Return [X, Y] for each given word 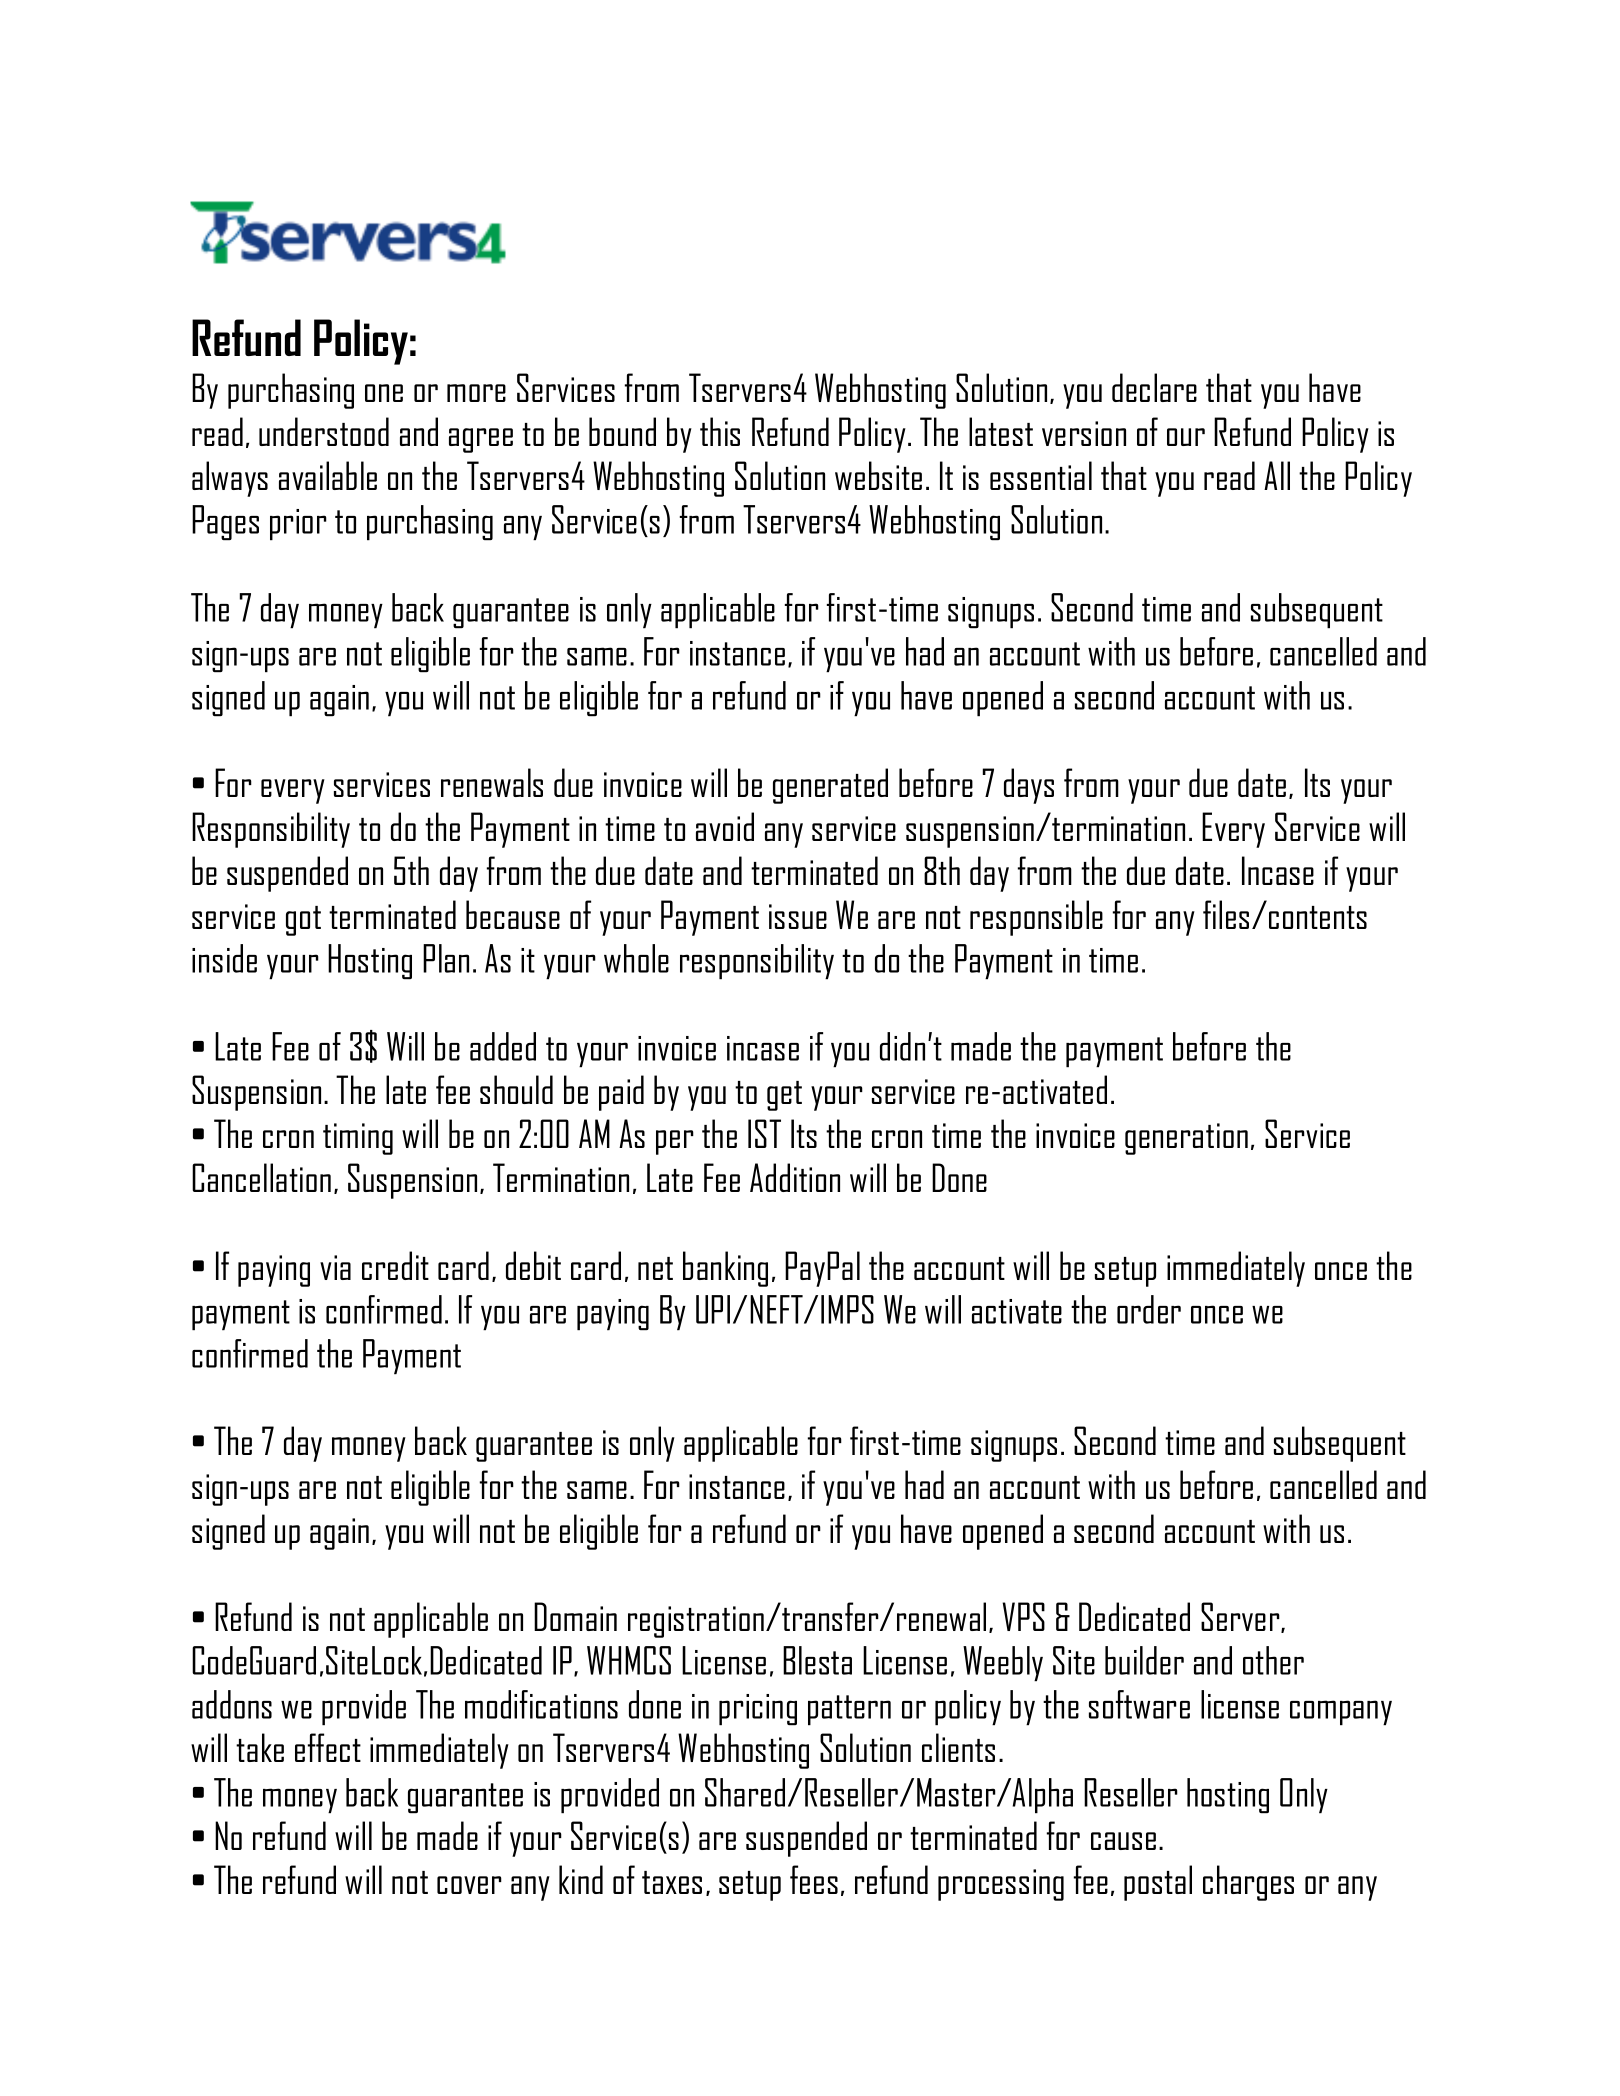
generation [1186, 1139]
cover [469, 1885]
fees [814, 1879]
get [784, 1096]
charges [1248, 1883]
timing [358, 1139]
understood [324, 431]
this [720, 431]
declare [1154, 387]
